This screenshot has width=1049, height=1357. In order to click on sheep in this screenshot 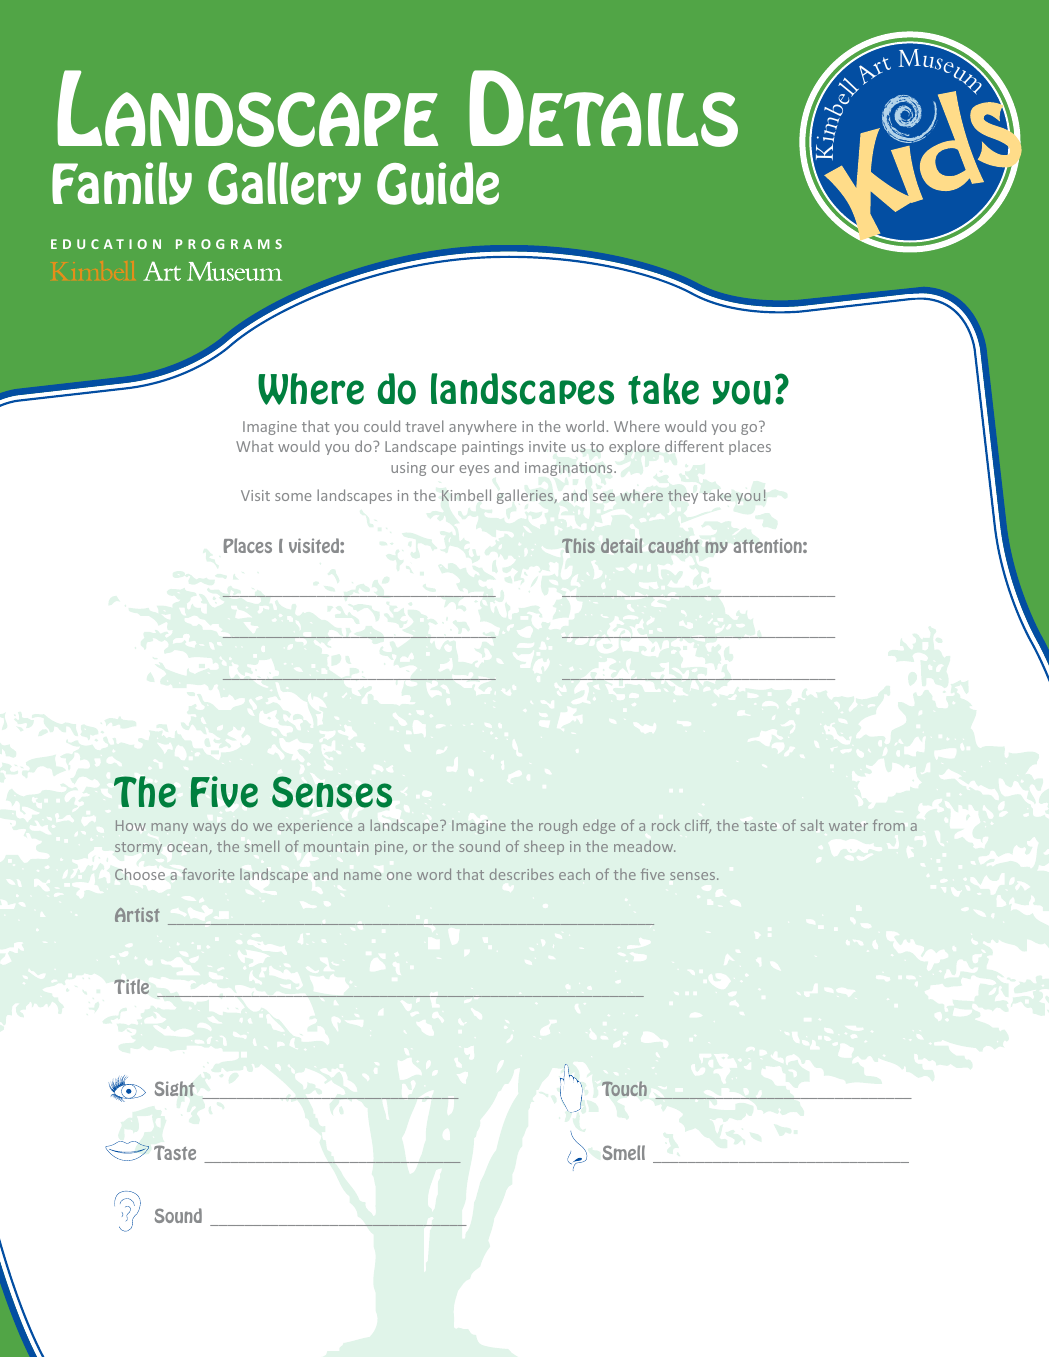, I will do `click(544, 847)`.
